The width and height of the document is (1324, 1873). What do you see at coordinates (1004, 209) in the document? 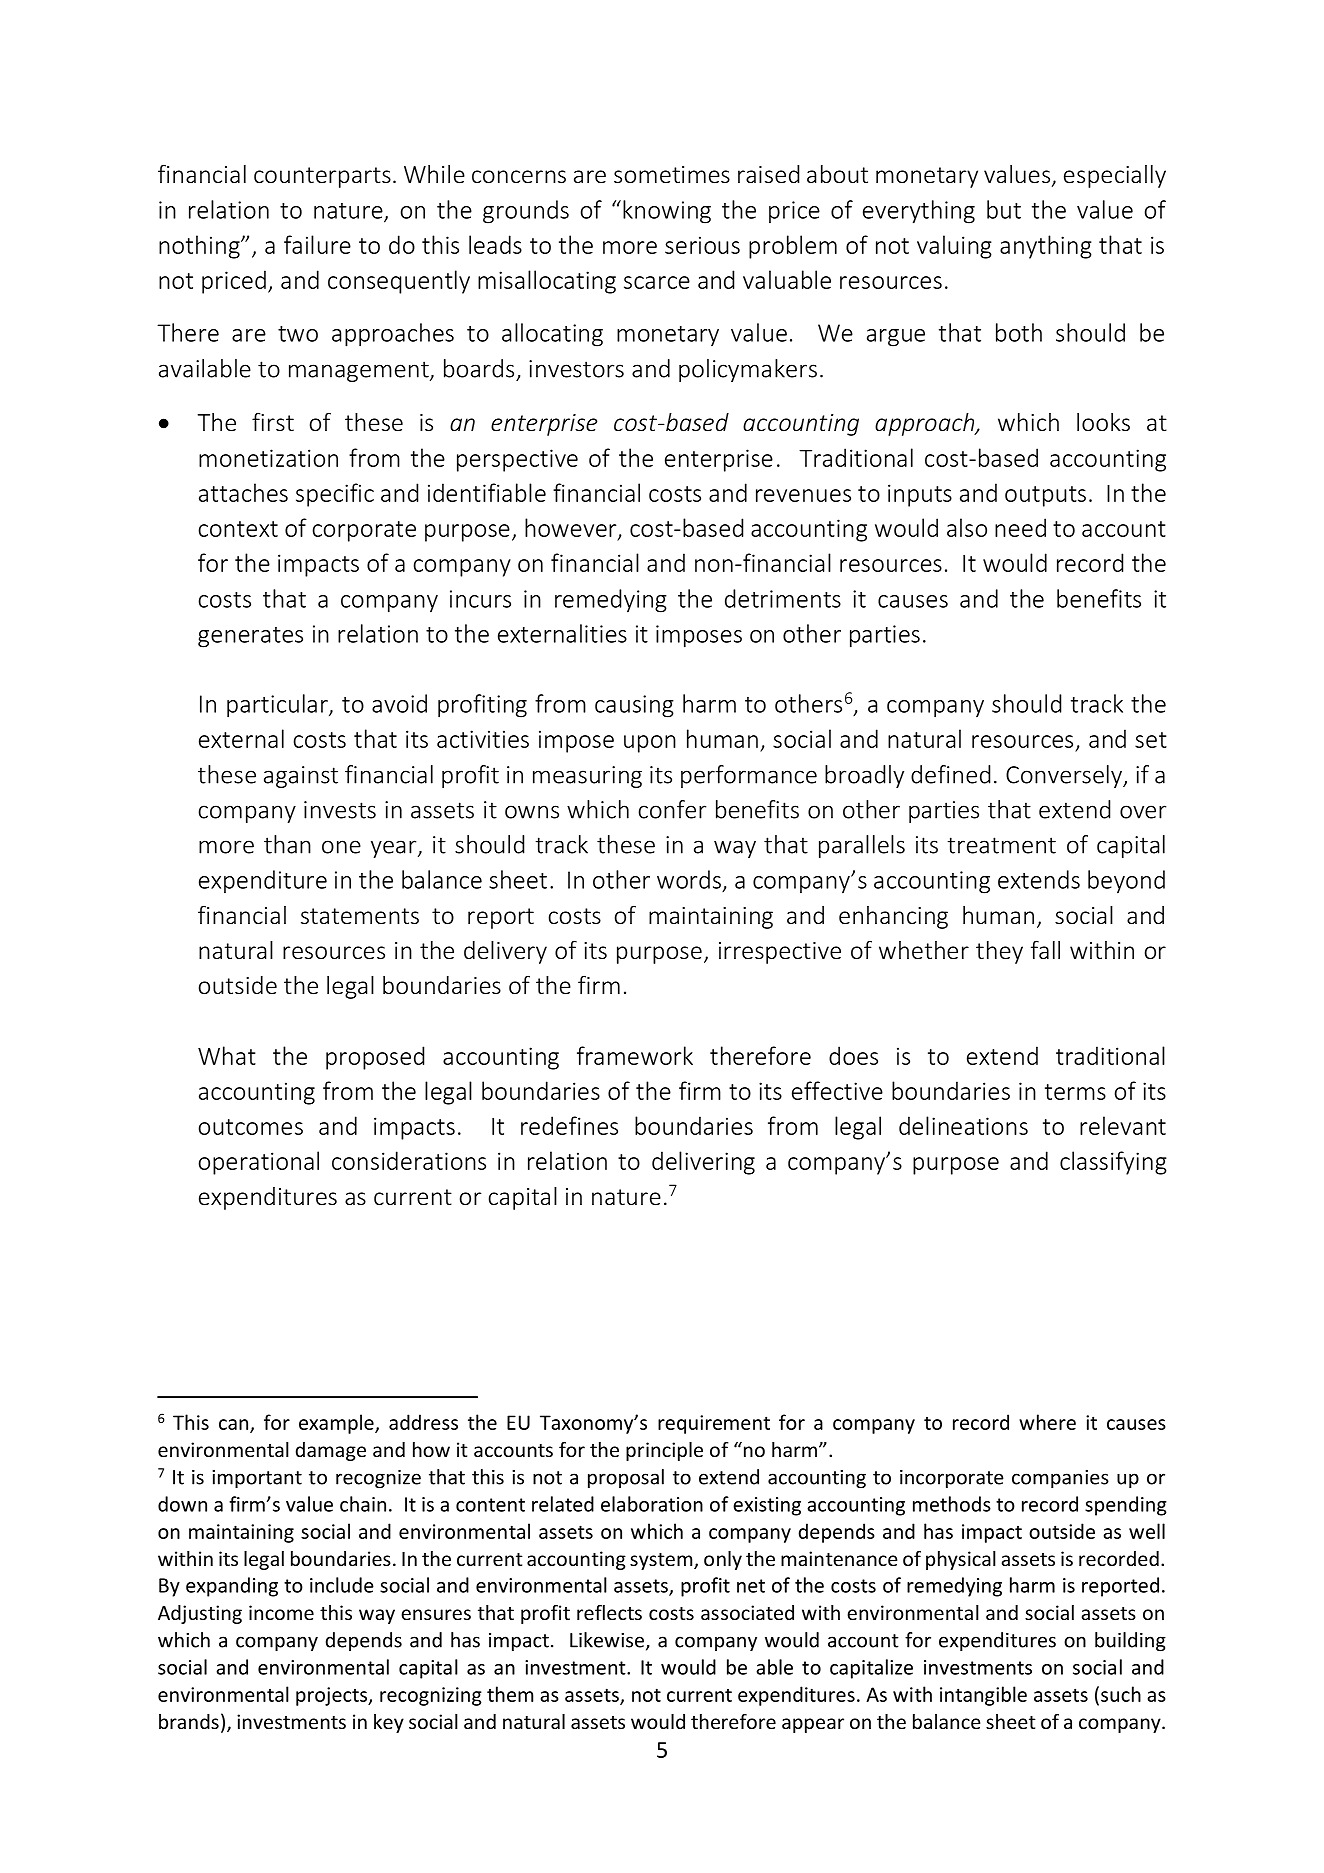
I see `but` at bounding box center [1004, 209].
